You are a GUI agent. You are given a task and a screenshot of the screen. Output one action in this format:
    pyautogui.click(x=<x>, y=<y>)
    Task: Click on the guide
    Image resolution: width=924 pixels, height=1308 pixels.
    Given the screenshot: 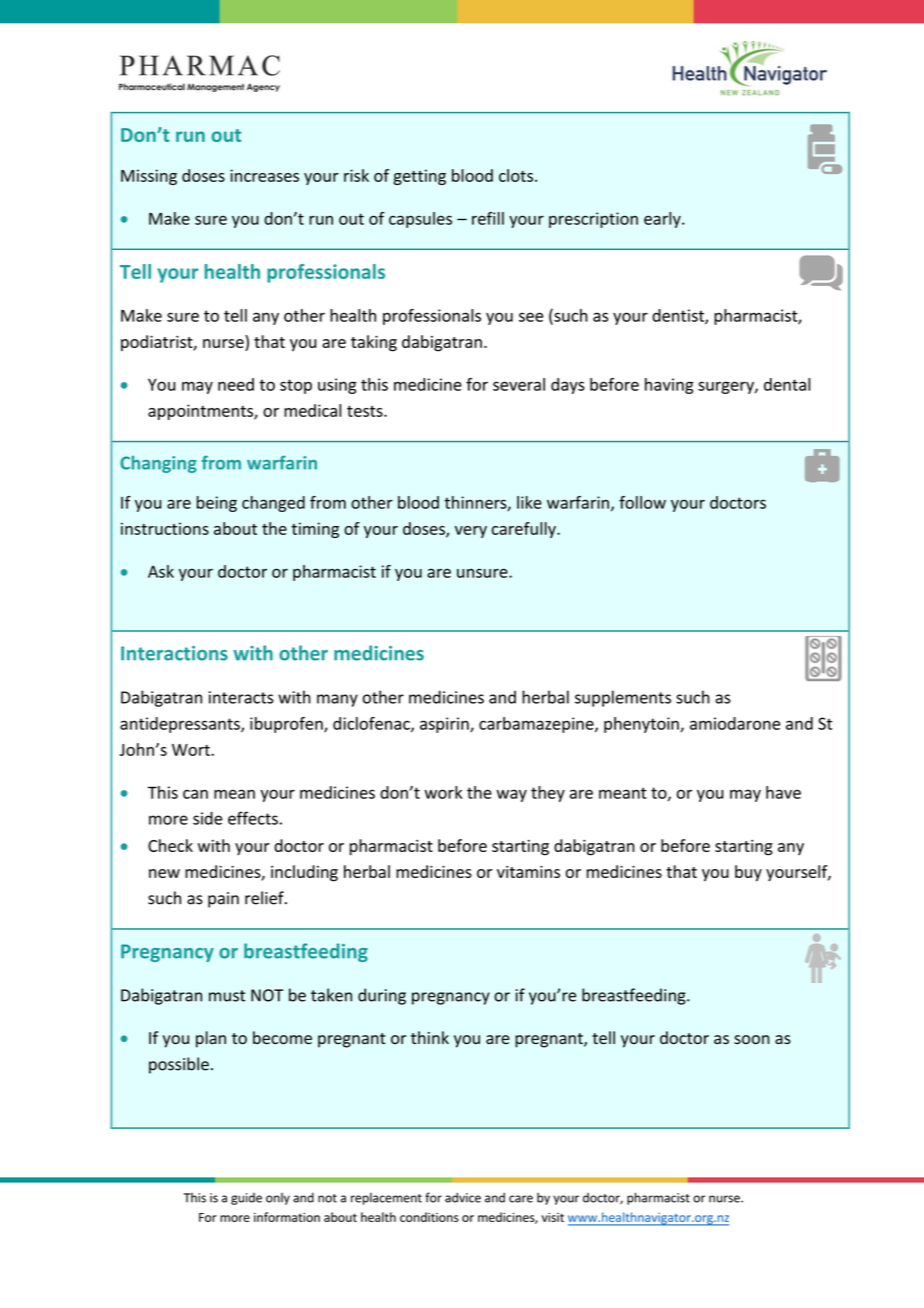 What is the action you would take?
    pyautogui.click(x=246, y=1199)
